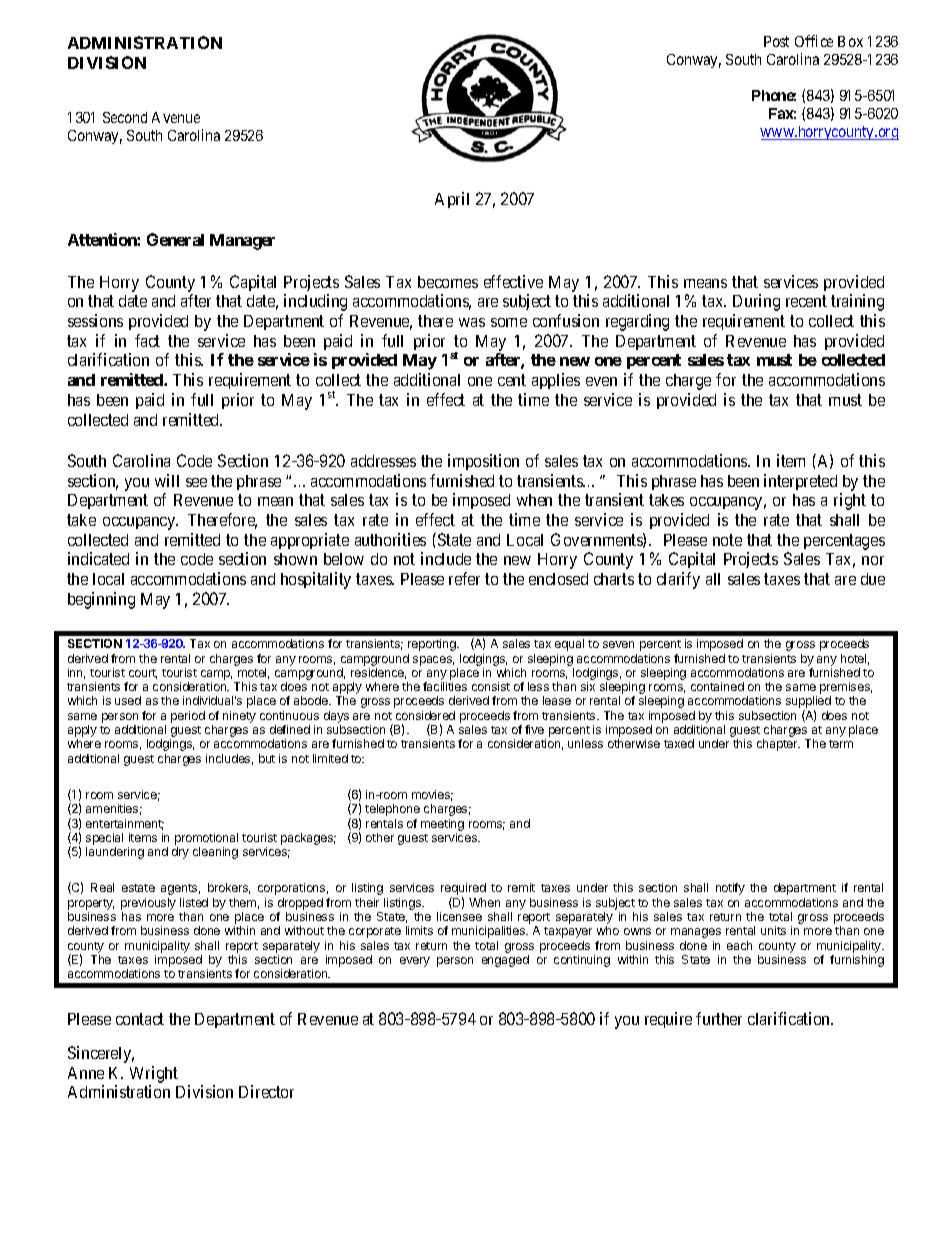 The width and height of the image is (952, 1233). I want to click on contact, so click(140, 1019).
